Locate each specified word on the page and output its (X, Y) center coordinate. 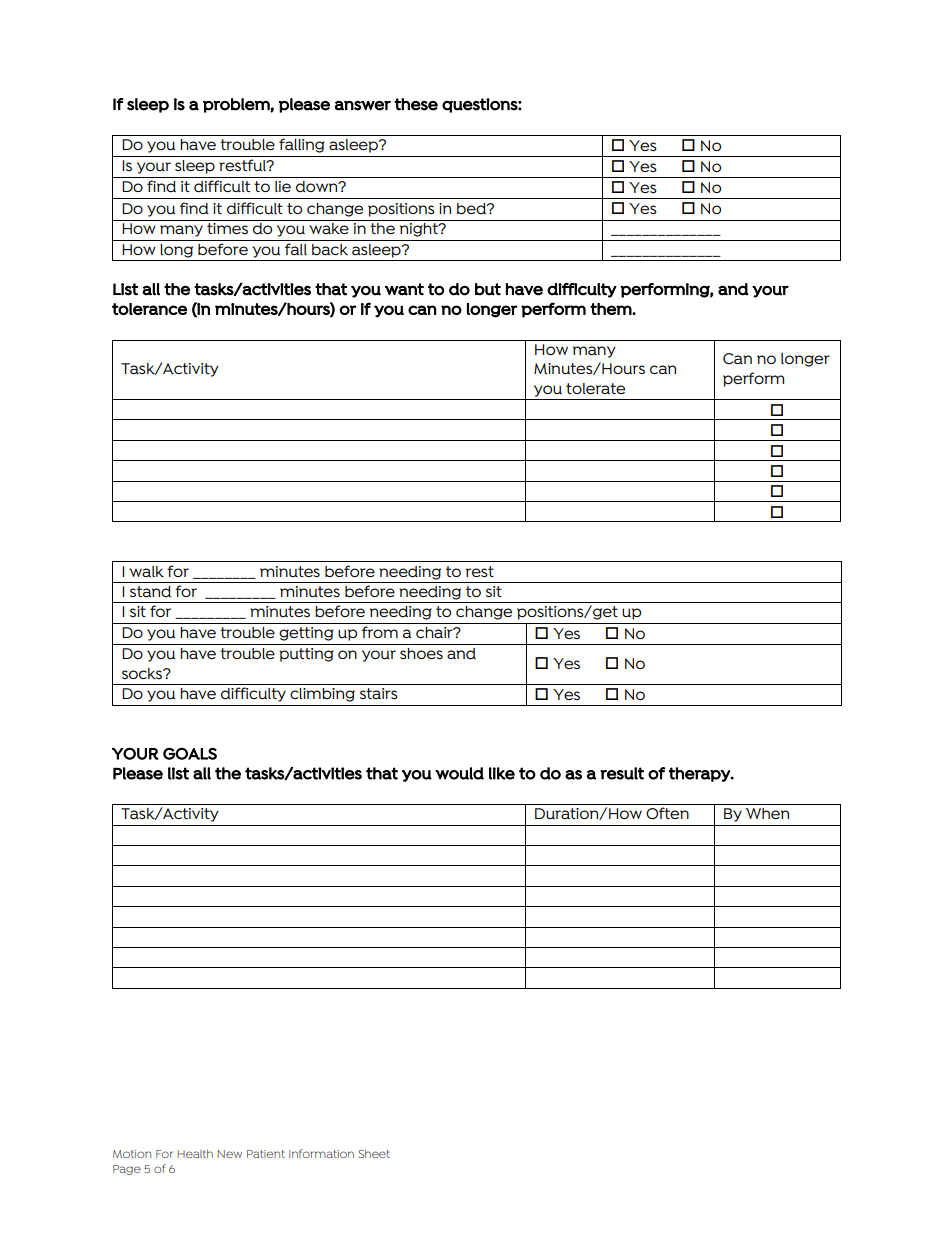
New (229, 1154)
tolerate (595, 388)
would (459, 773)
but (488, 289)
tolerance (149, 309)
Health (195, 1154)
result (622, 773)
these (416, 104)
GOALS (190, 754)
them (611, 309)
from (380, 632)
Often (667, 813)
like (502, 773)
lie (283, 186)
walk (146, 571)
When (767, 813)
